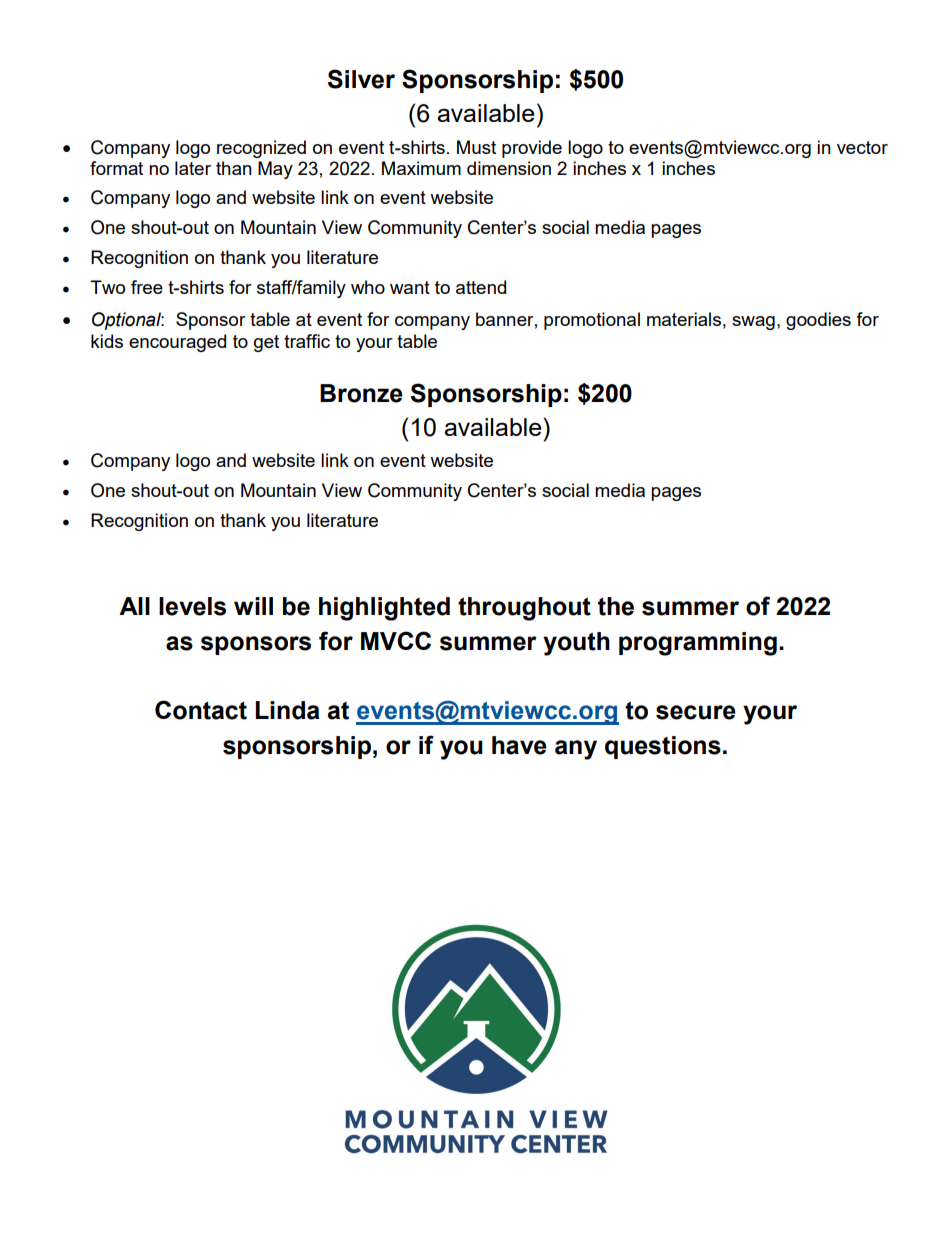  What do you see at coordinates (361, 393) in the screenshot?
I see `Bronze` at bounding box center [361, 393].
